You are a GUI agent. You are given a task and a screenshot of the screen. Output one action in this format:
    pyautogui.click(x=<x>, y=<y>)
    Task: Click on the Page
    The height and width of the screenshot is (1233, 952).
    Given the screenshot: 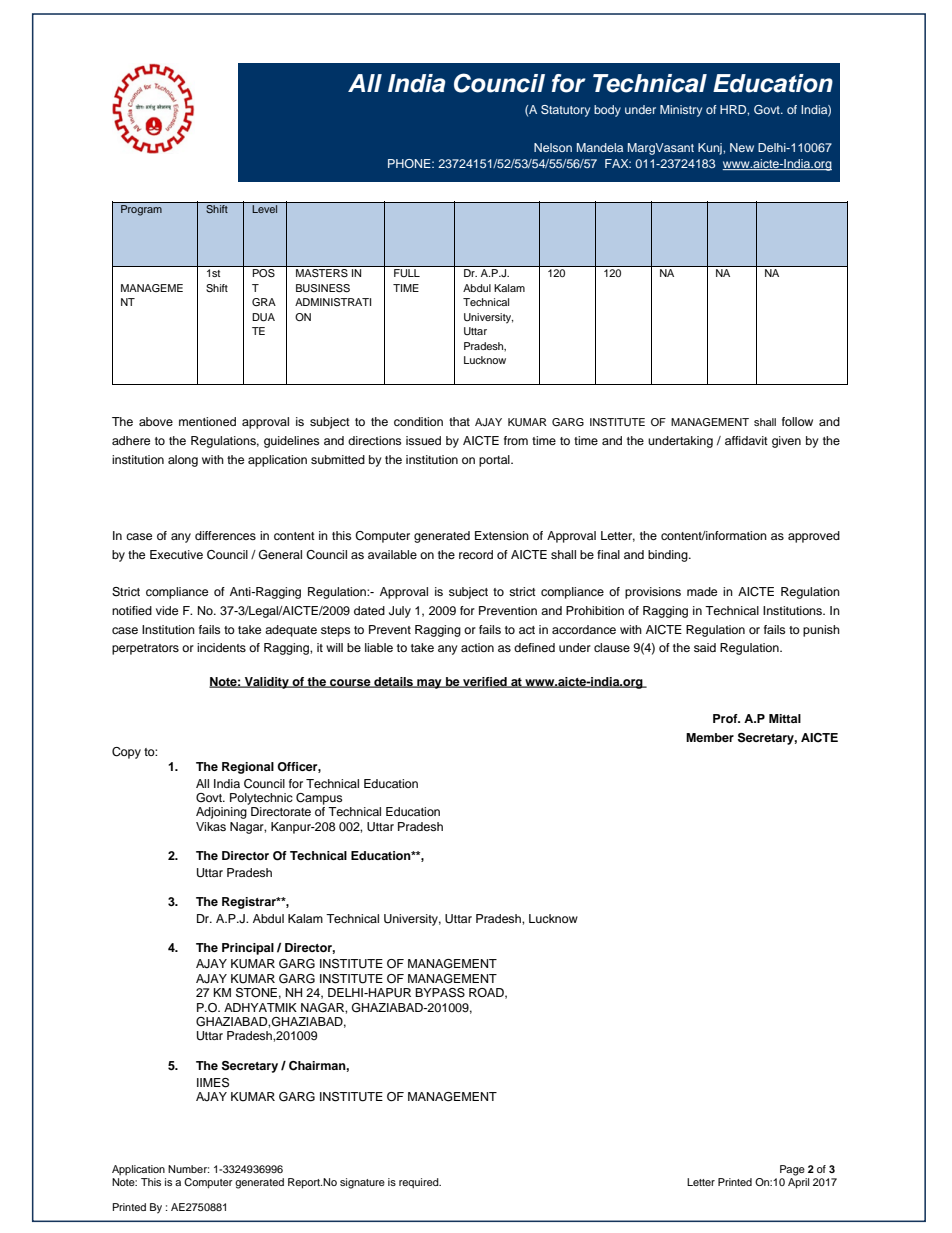 What is the action you would take?
    pyautogui.click(x=792, y=1170)
